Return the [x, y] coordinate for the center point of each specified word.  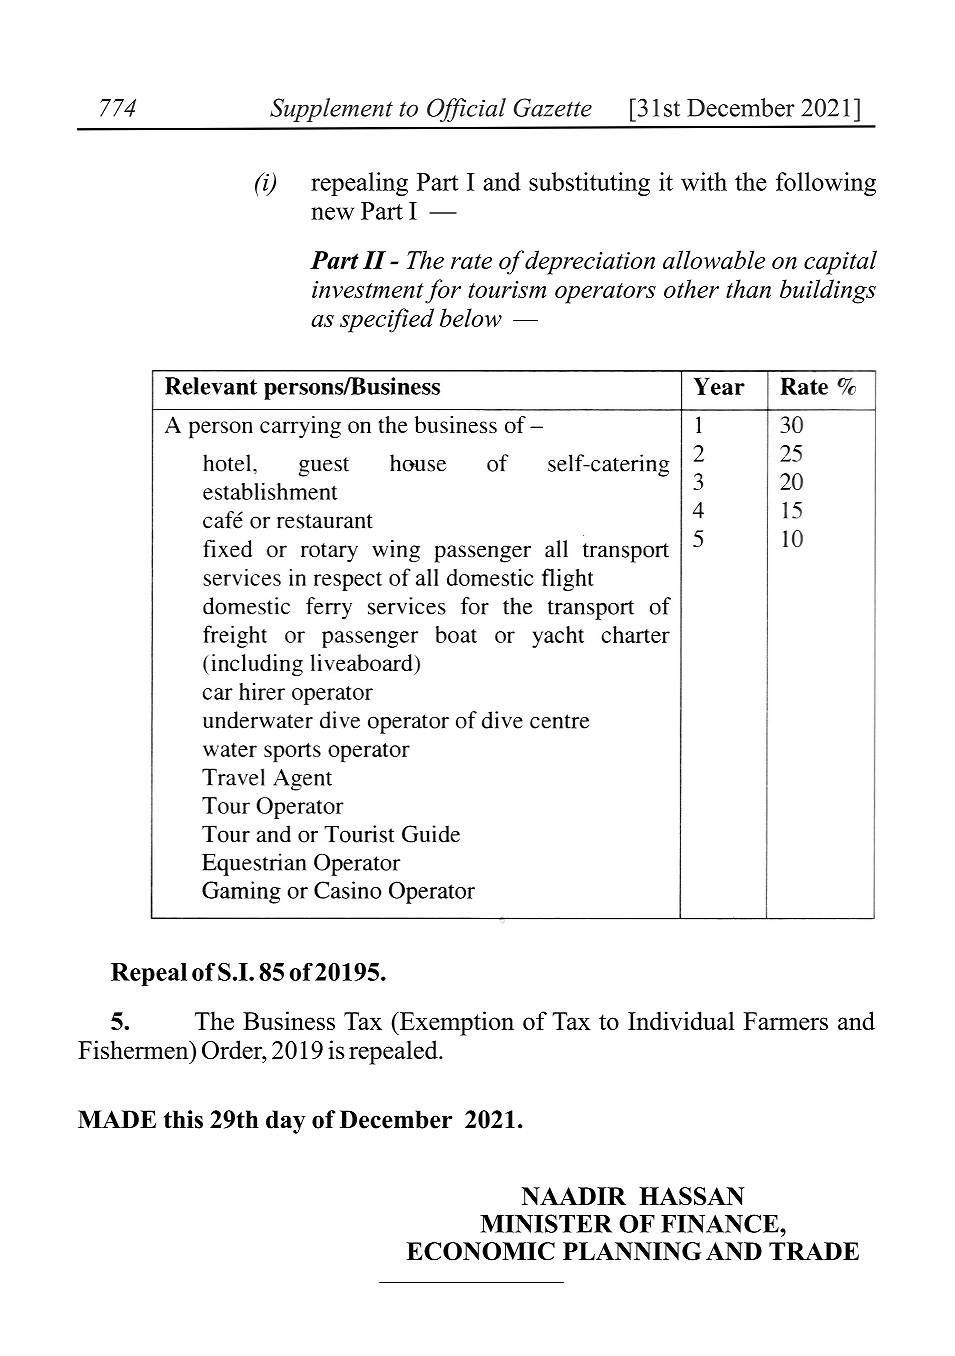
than [748, 288]
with [704, 181]
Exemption [456, 1023]
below [471, 317]
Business [289, 1020]
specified [387, 320]
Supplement [331, 110]
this [183, 1119]
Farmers [786, 1021]
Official [466, 110]
